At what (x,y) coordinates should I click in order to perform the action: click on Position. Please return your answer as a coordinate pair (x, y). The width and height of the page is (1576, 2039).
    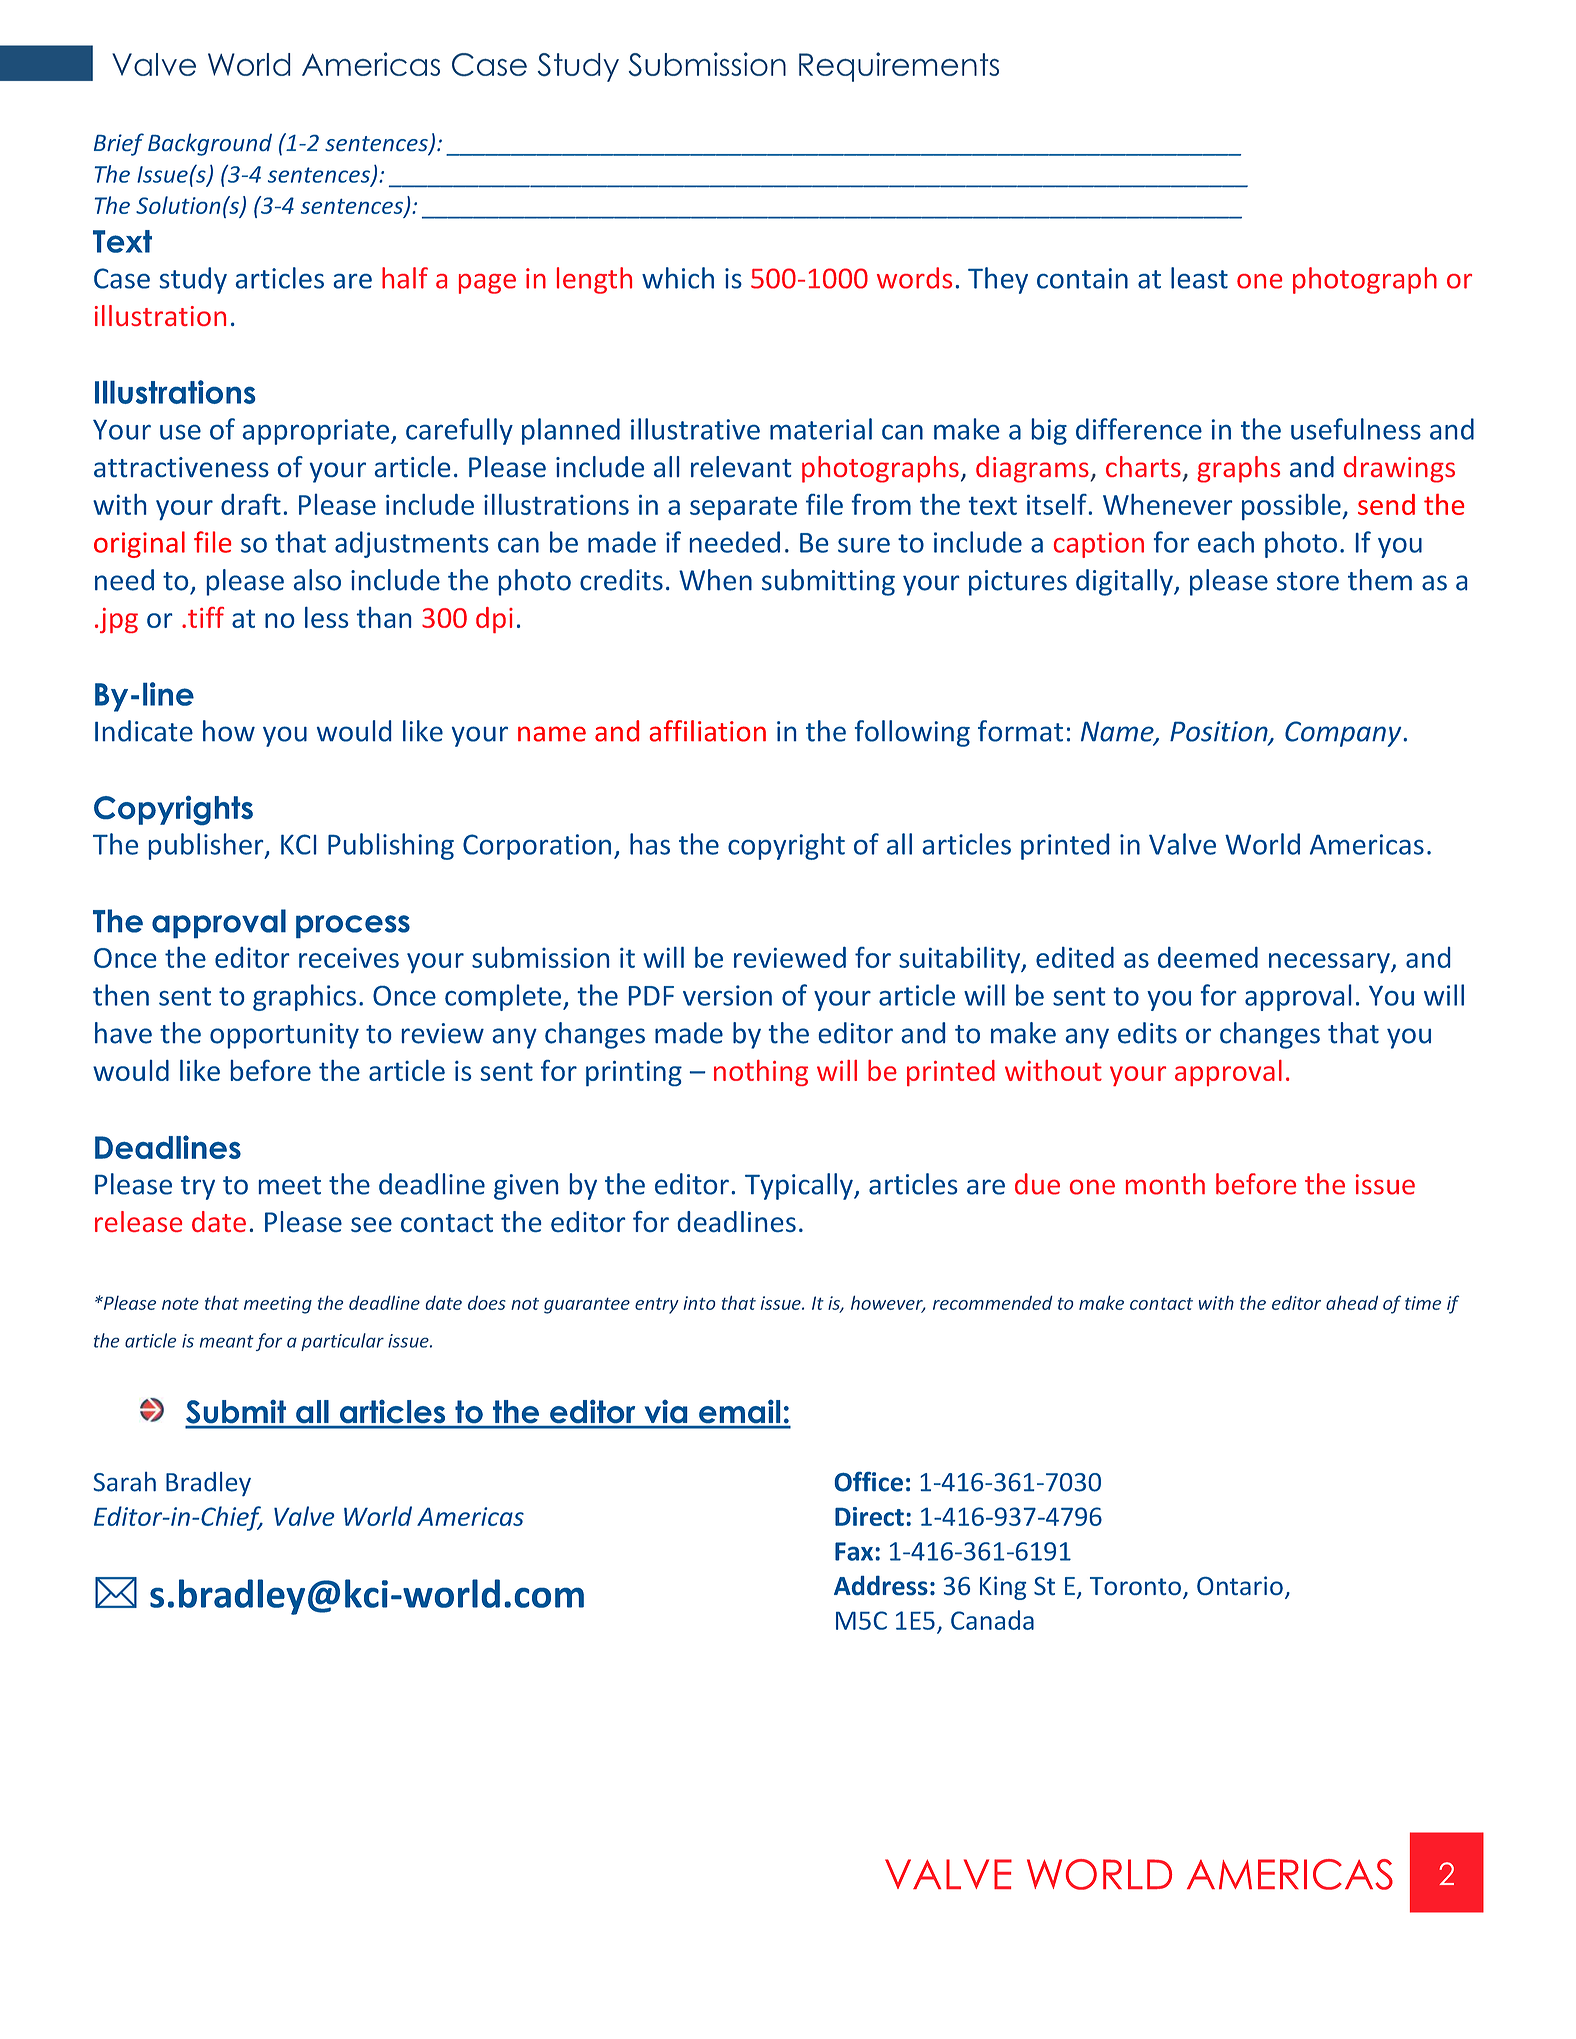
    Looking at the image, I should click on (1220, 732).
